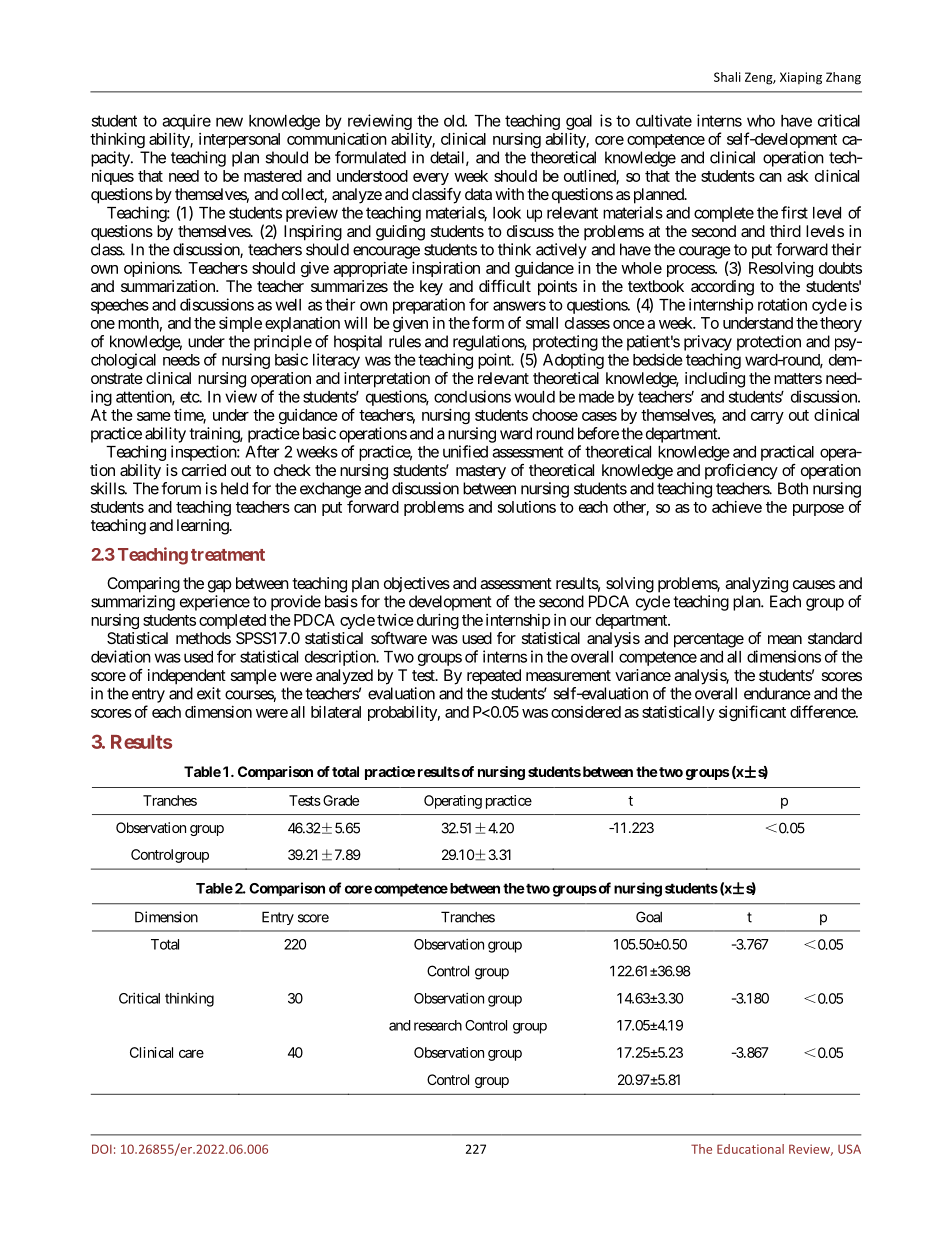 This screenshot has width=952, height=1247. What do you see at coordinates (752, 713) in the screenshot?
I see `significant` at bounding box center [752, 713].
